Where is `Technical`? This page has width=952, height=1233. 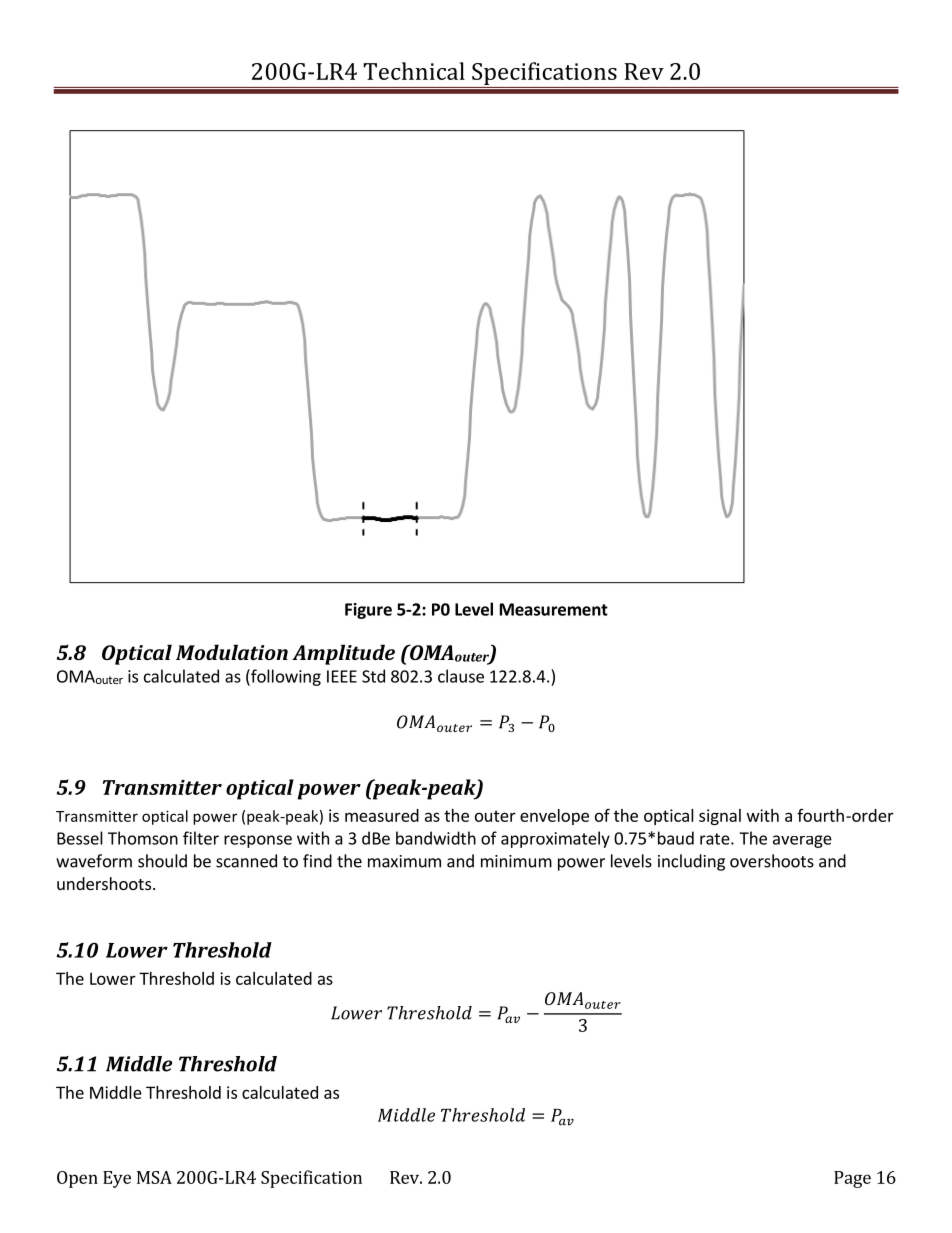 Technical is located at coordinates (414, 71).
